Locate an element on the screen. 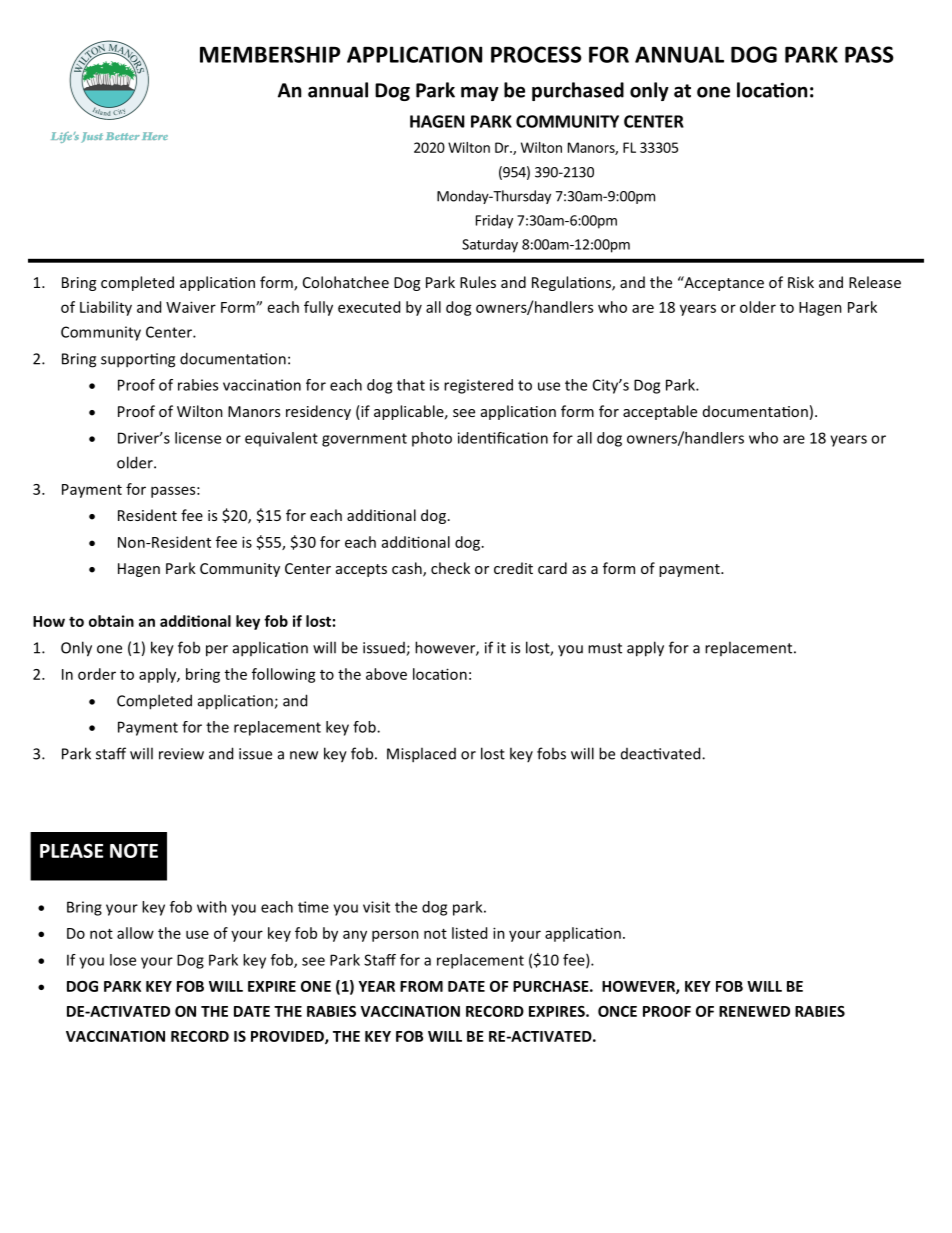 The image size is (952, 1233). Risk is located at coordinates (801, 282).
